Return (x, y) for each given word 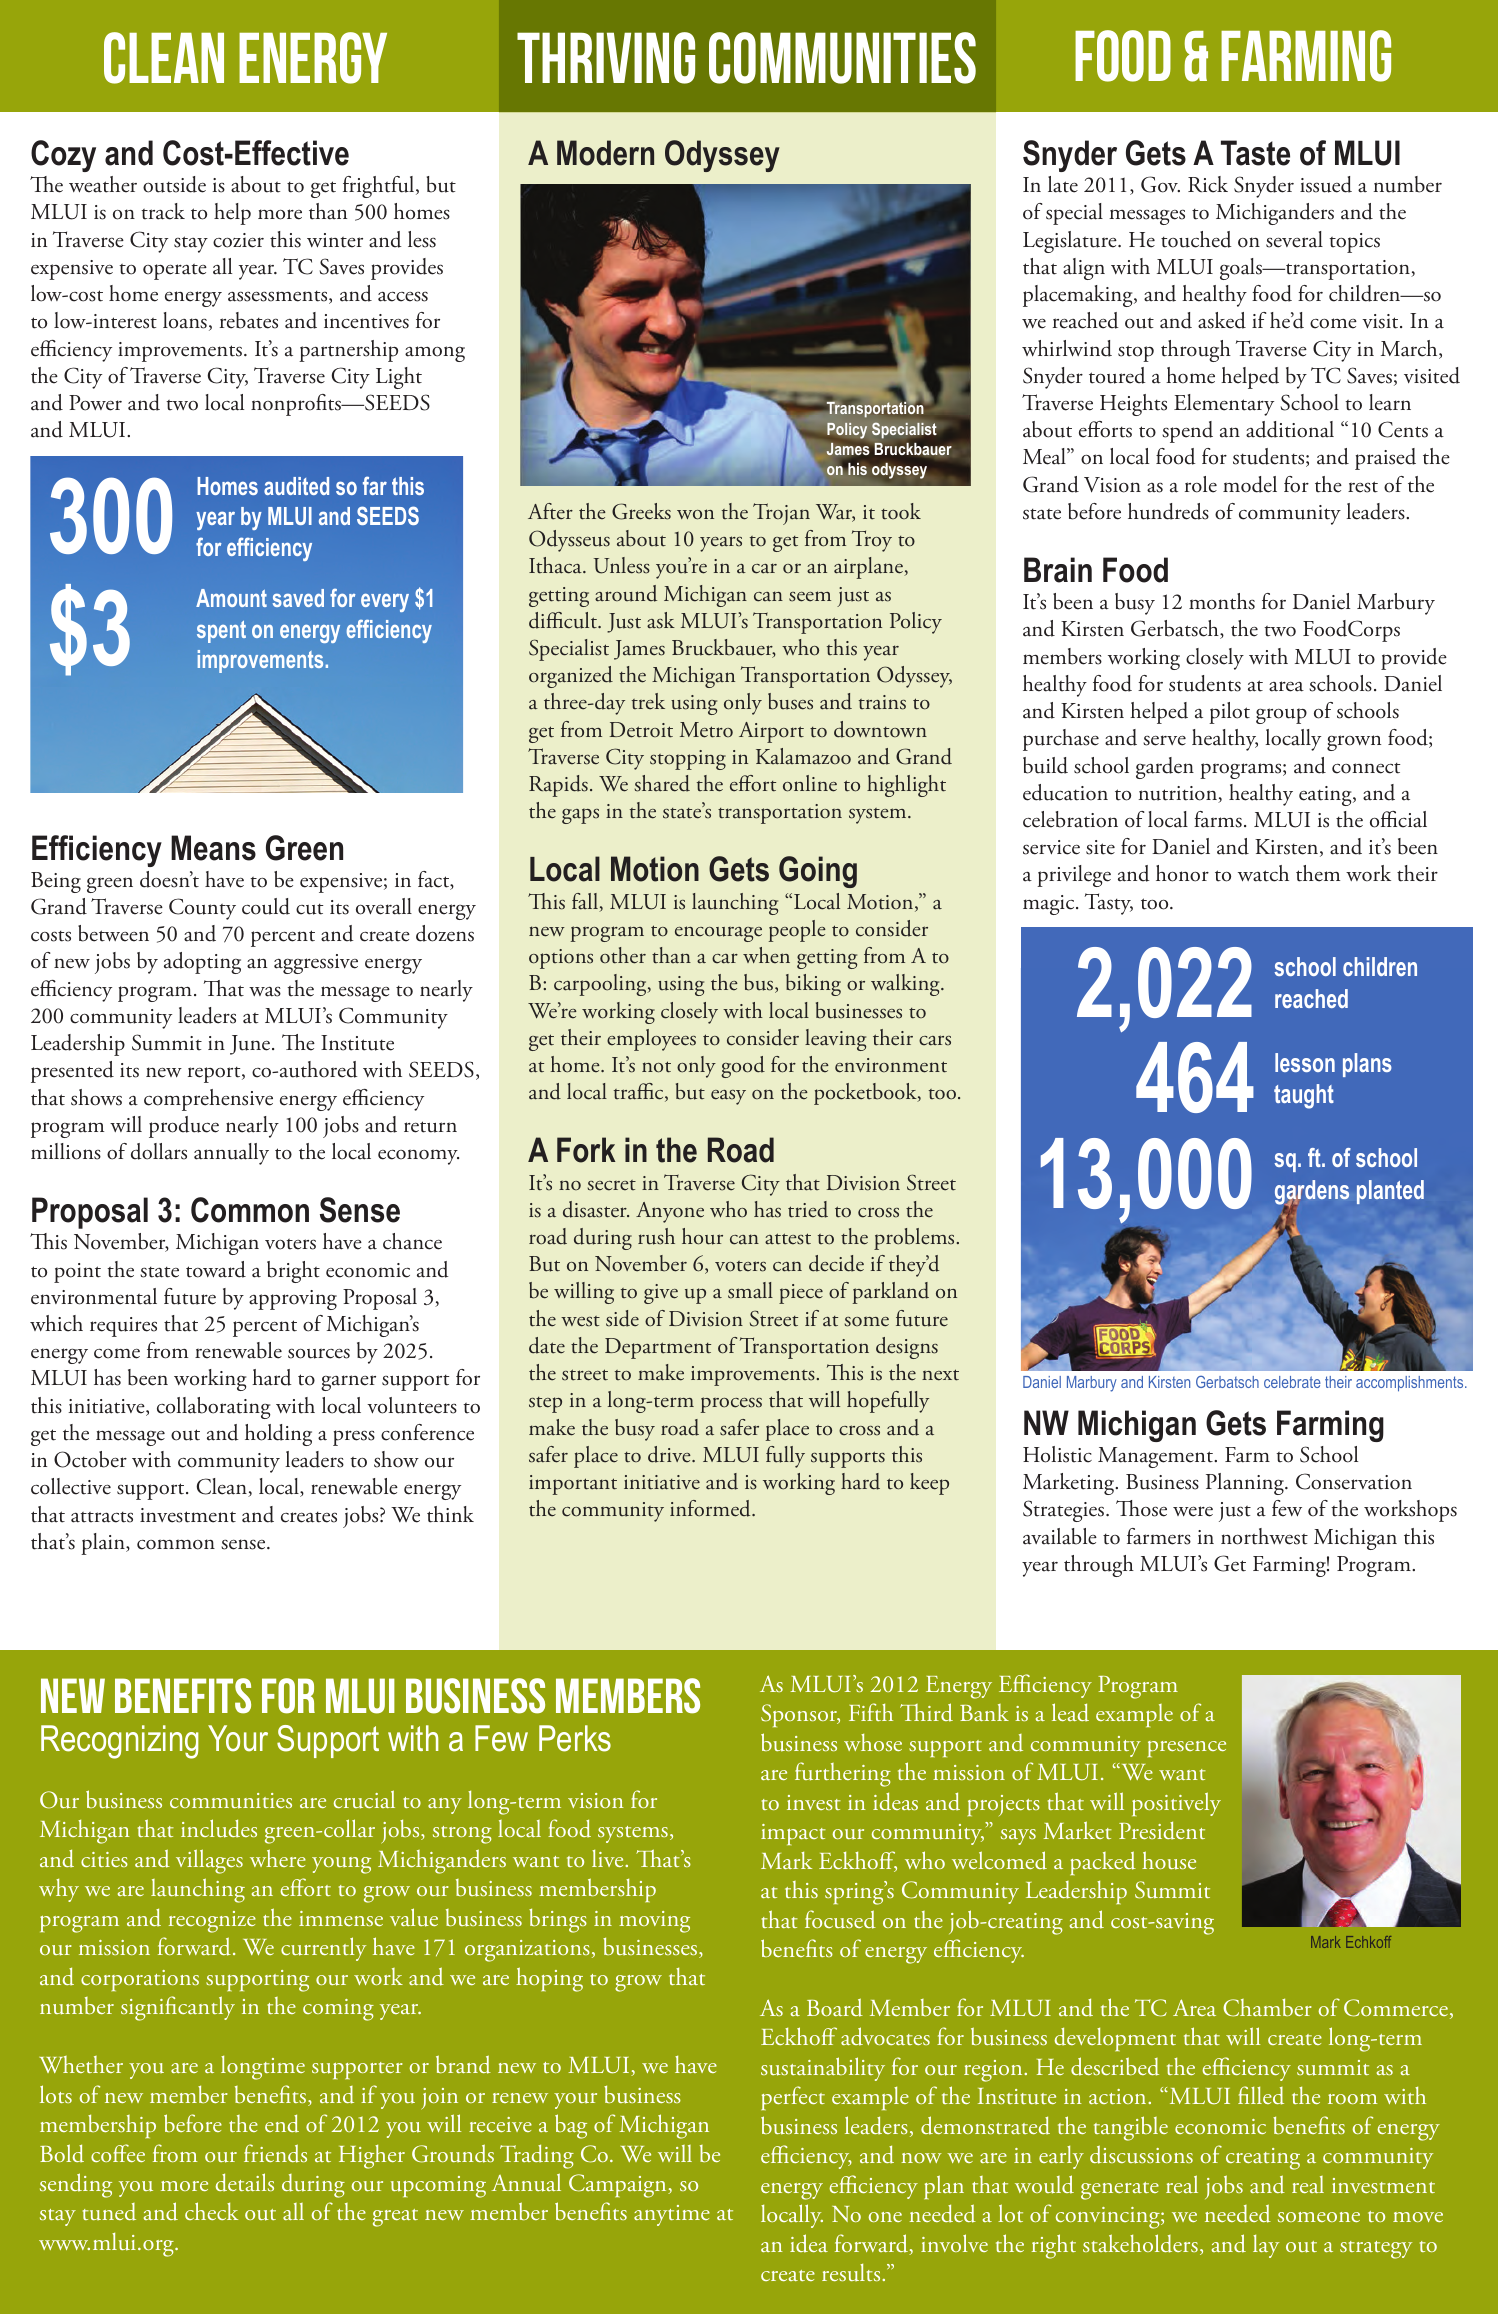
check (211, 2211)
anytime (672, 2215)
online (810, 783)
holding (278, 1435)
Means (213, 848)
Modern (605, 153)
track (163, 211)
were (1193, 1511)
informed (711, 1508)
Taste (1255, 153)
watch (1263, 873)
